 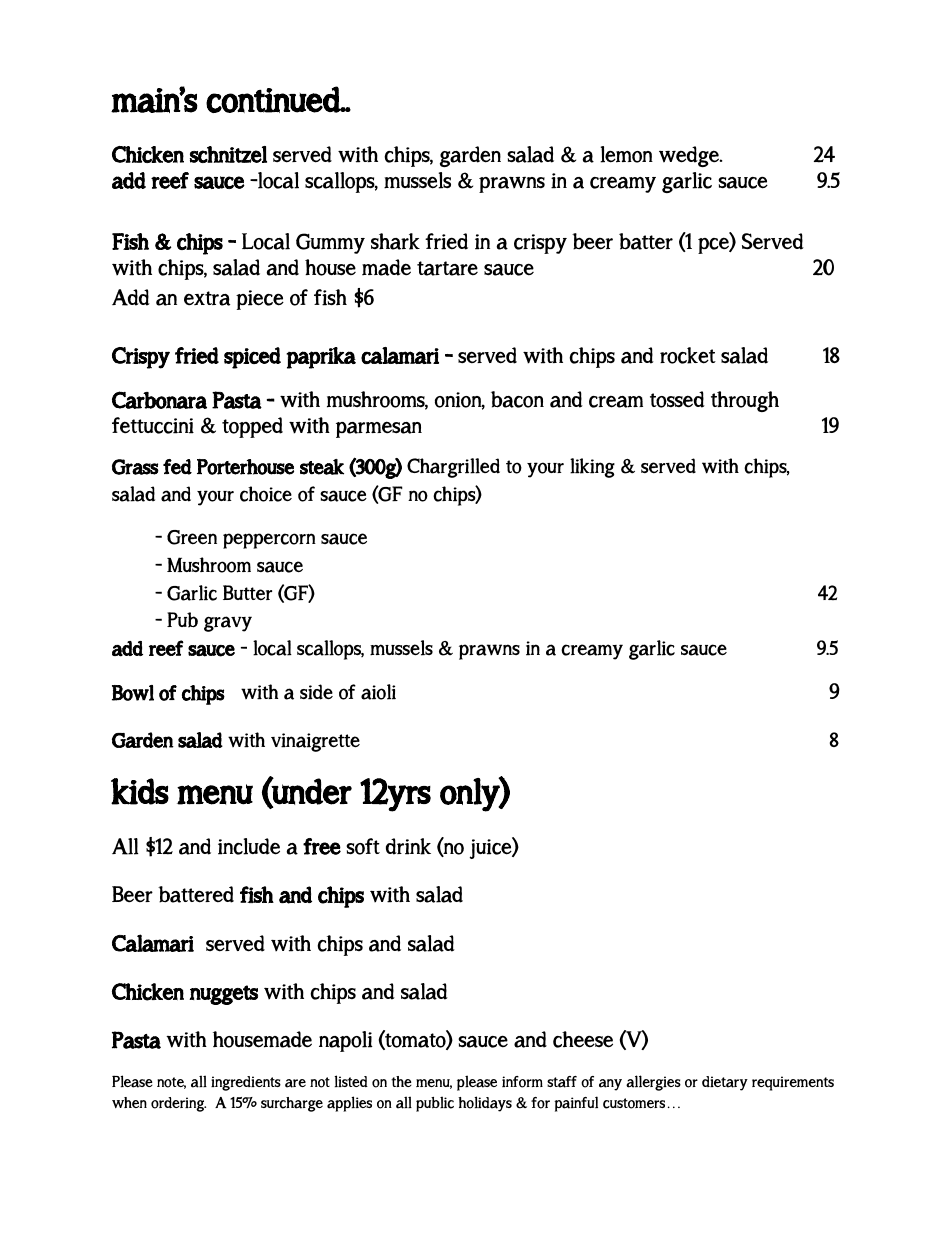 What do you see at coordinates (316, 692) in the image?
I see `side` at bounding box center [316, 692].
